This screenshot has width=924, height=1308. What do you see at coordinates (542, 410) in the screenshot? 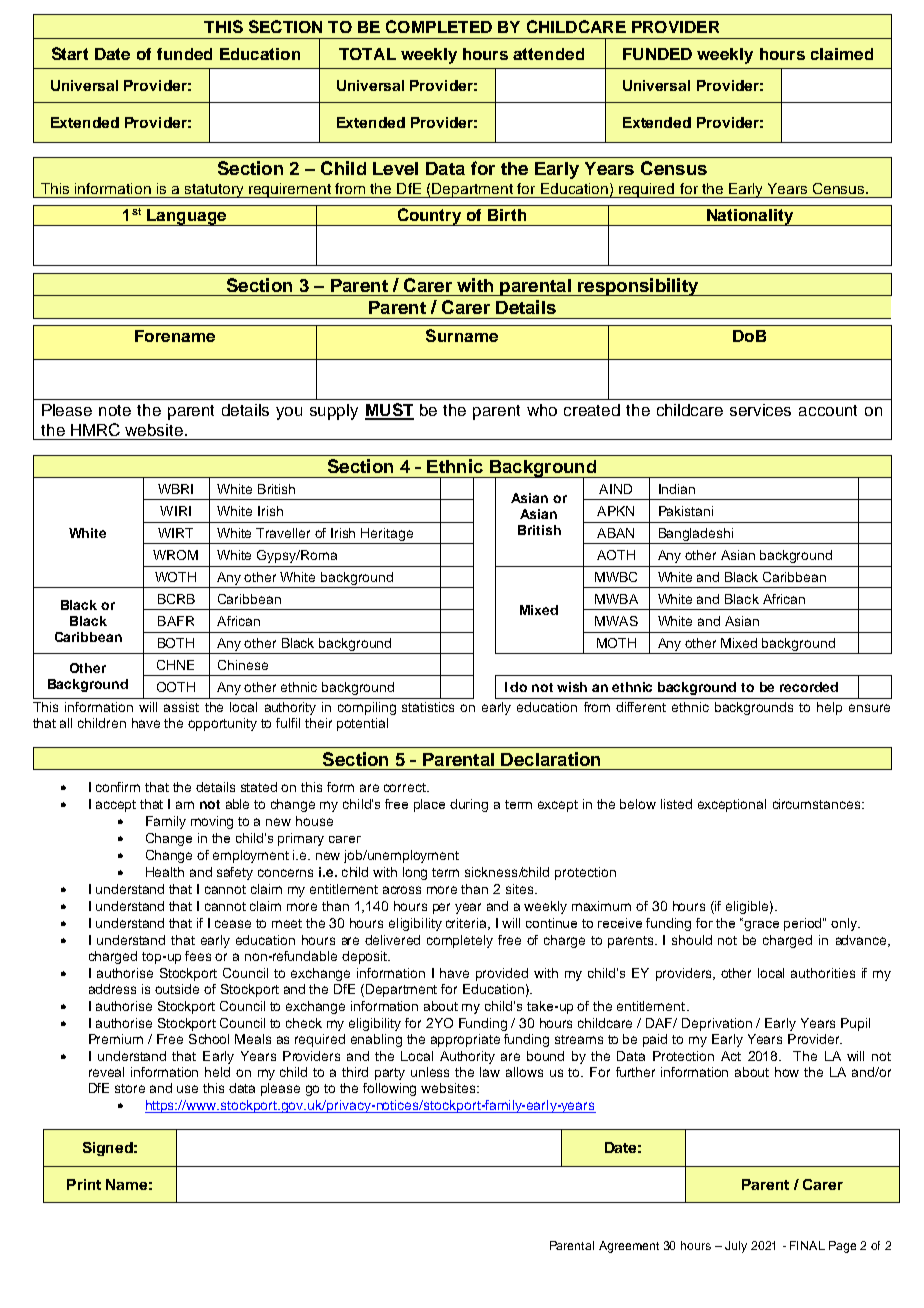
I see `who` at bounding box center [542, 410].
